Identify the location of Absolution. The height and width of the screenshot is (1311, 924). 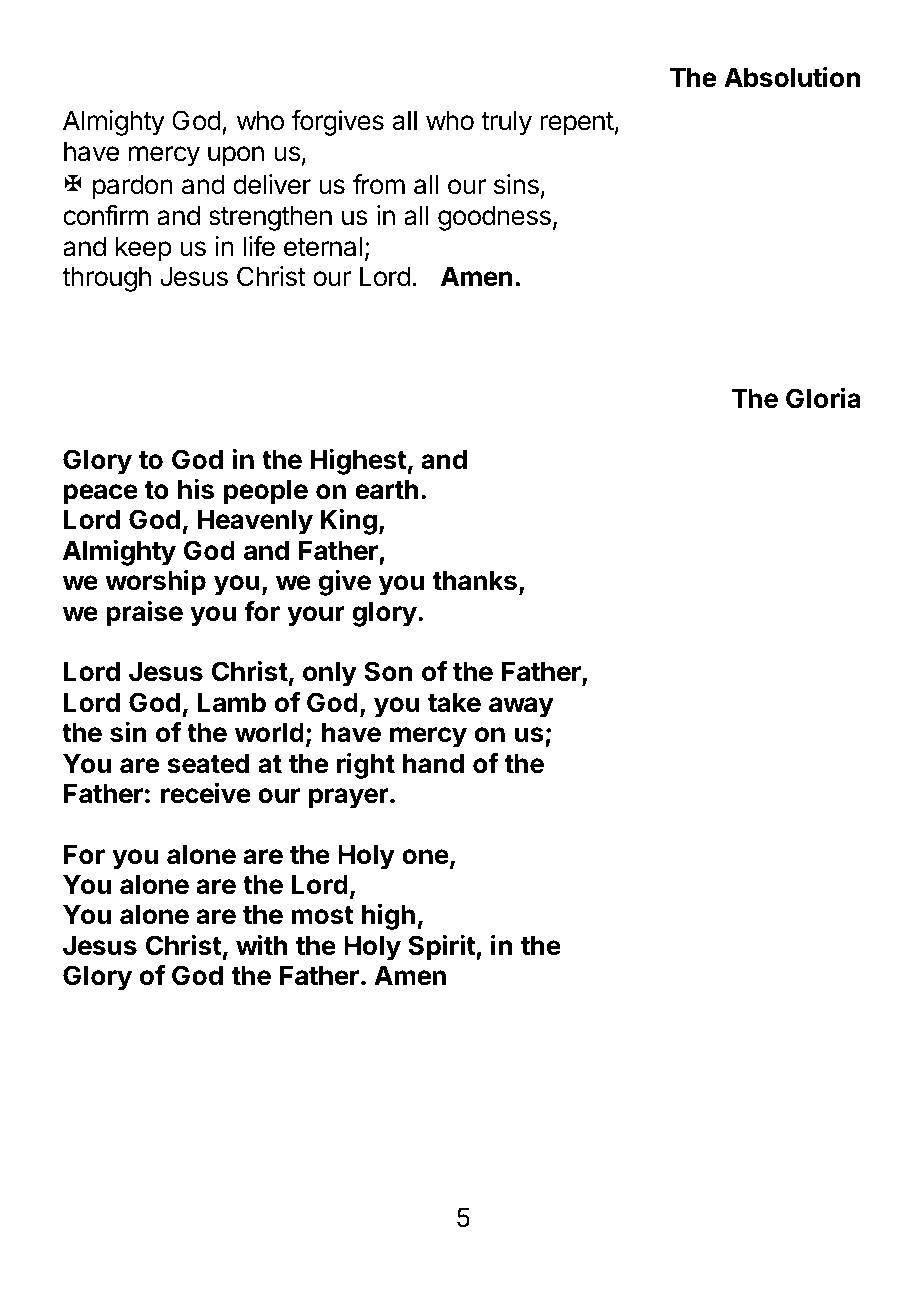
(792, 77).
